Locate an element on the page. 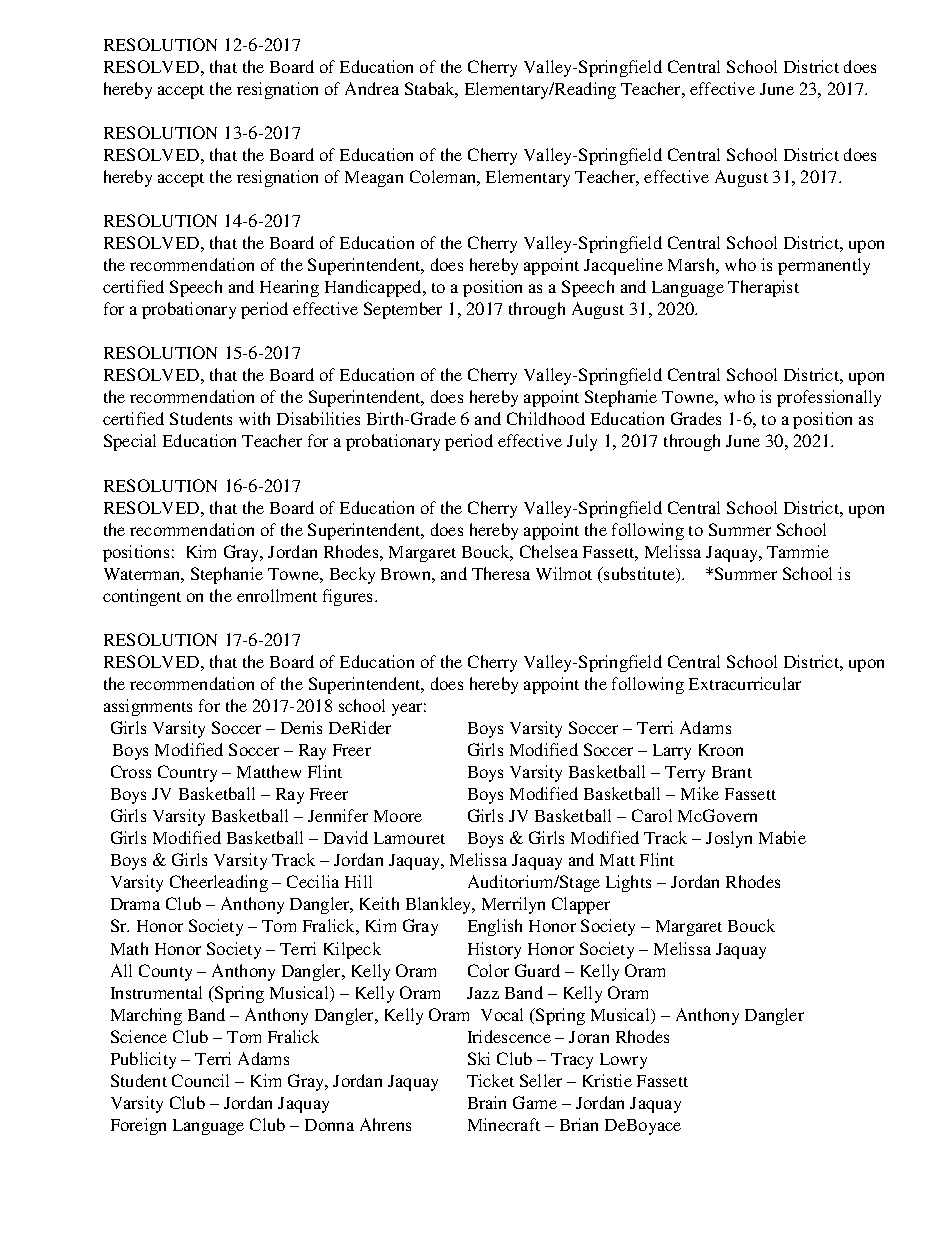 This image has height=1233, width=952. professionally is located at coordinates (829, 398).
